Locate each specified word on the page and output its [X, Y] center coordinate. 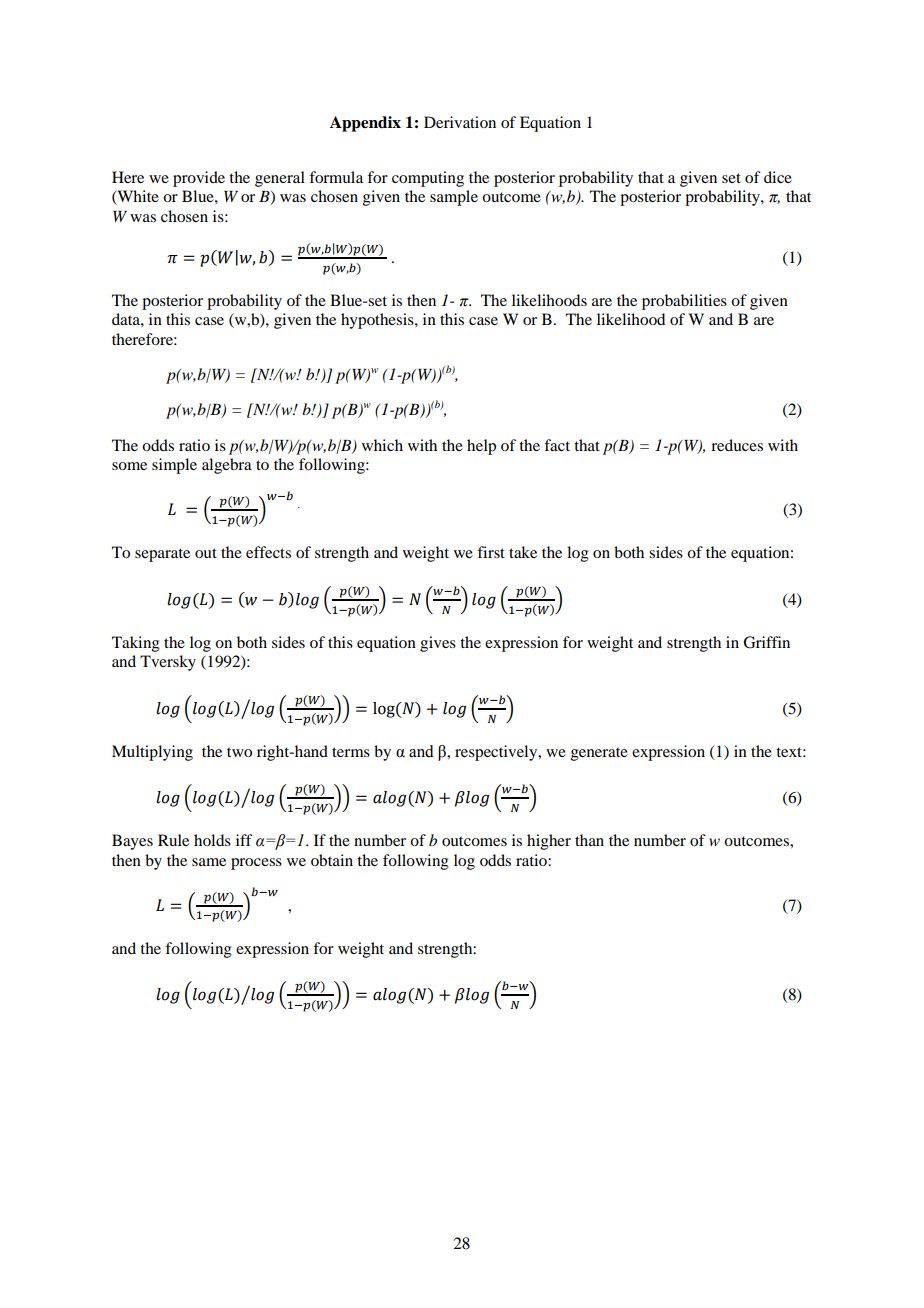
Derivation [460, 122]
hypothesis [378, 321]
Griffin [766, 642]
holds [212, 840]
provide [199, 179]
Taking [136, 644]
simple [174, 466]
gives [438, 644]
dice [778, 177]
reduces [737, 445]
